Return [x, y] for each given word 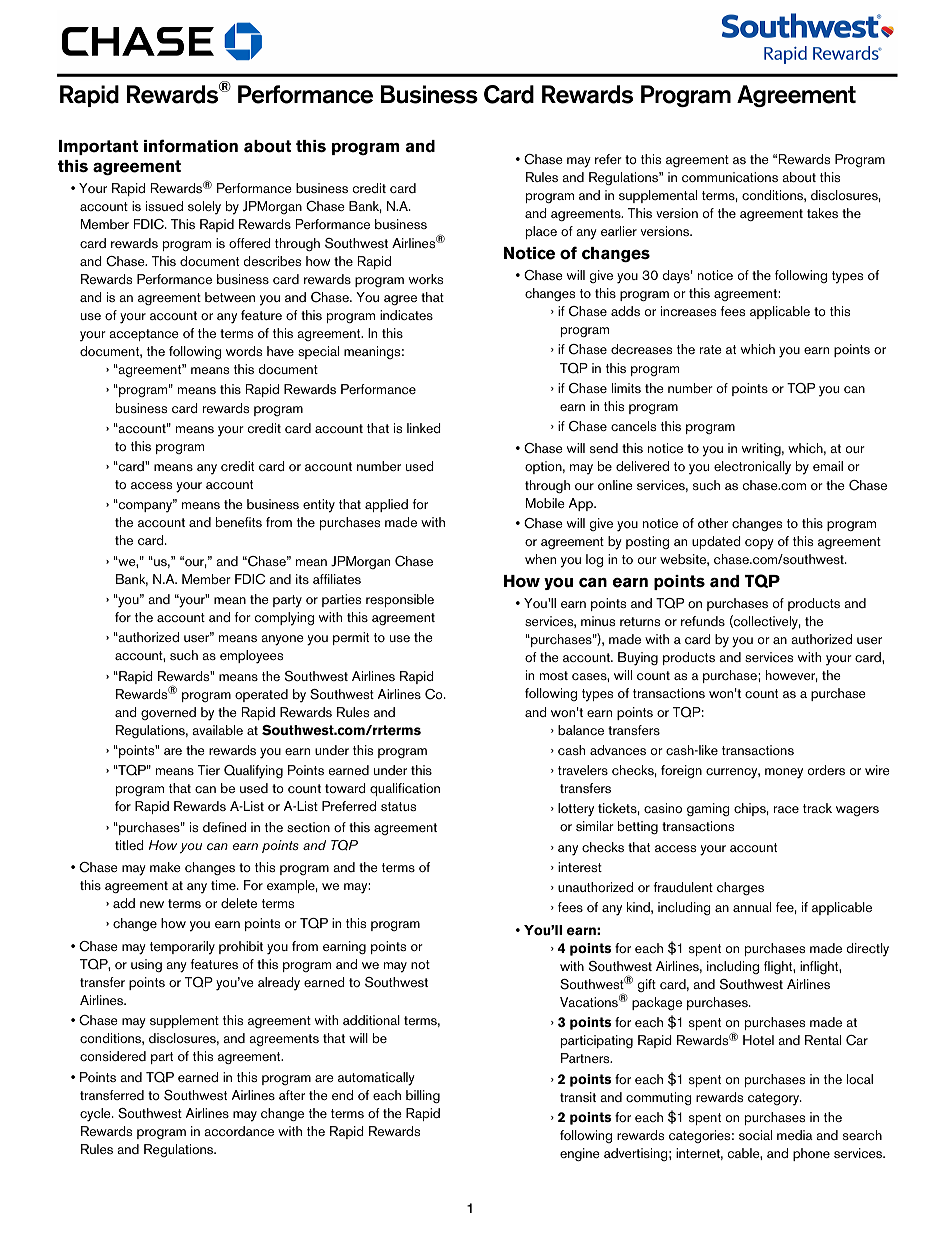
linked [424, 428]
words [244, 351]
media [795, 1135]
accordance [239, 1131]
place [541, 232]
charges [740, 888]
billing [423, 1096]
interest [580, 867]
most [554, 675]
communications [730, 177]
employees [251, 657]
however [792, 676]
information [191, 146]
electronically [752, 468]
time [224, 885]
